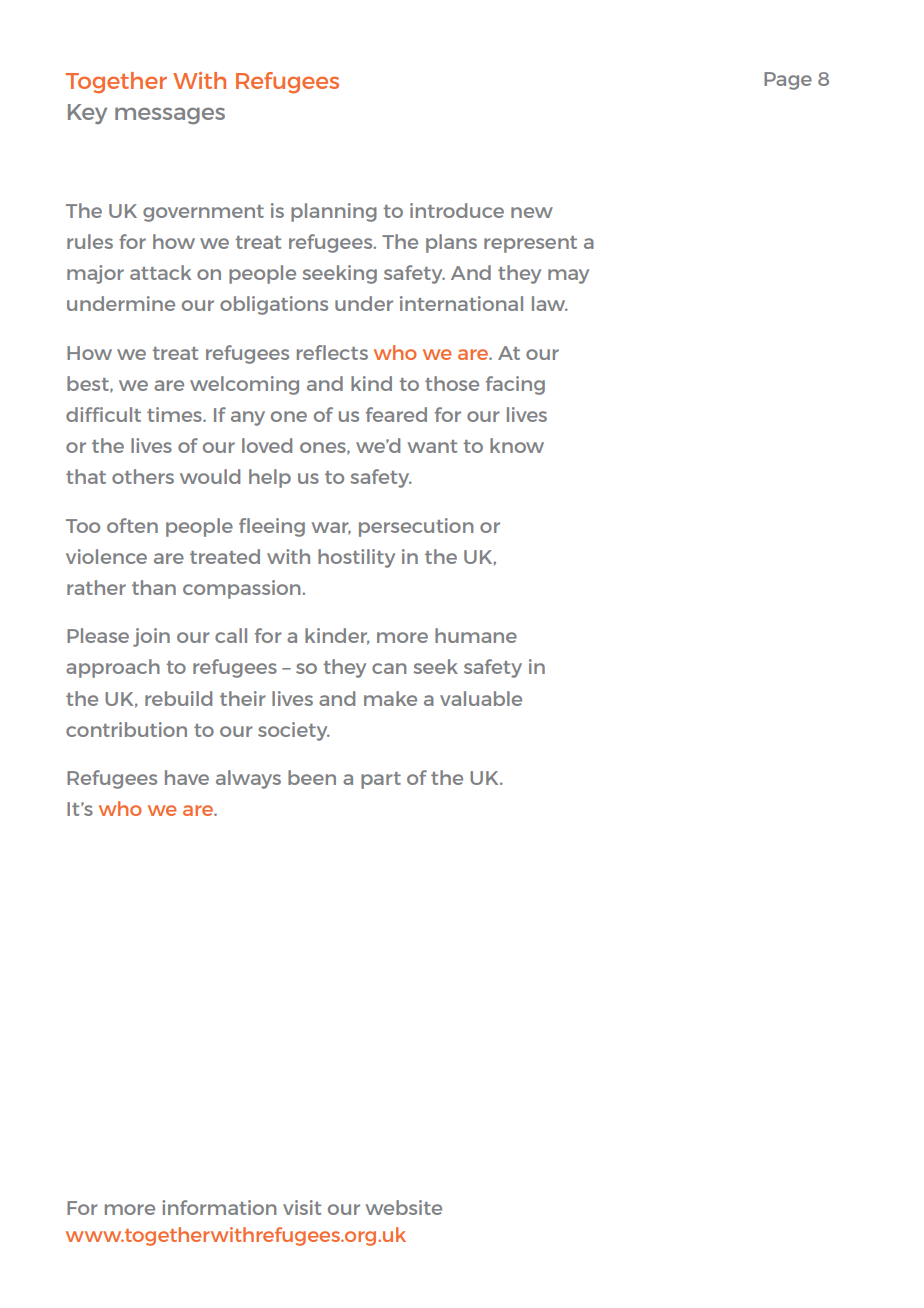 The height and width of the image is (1308, 924). Describe the element at coordinates (481, 698) in the image. I see `valuable` at that location.
